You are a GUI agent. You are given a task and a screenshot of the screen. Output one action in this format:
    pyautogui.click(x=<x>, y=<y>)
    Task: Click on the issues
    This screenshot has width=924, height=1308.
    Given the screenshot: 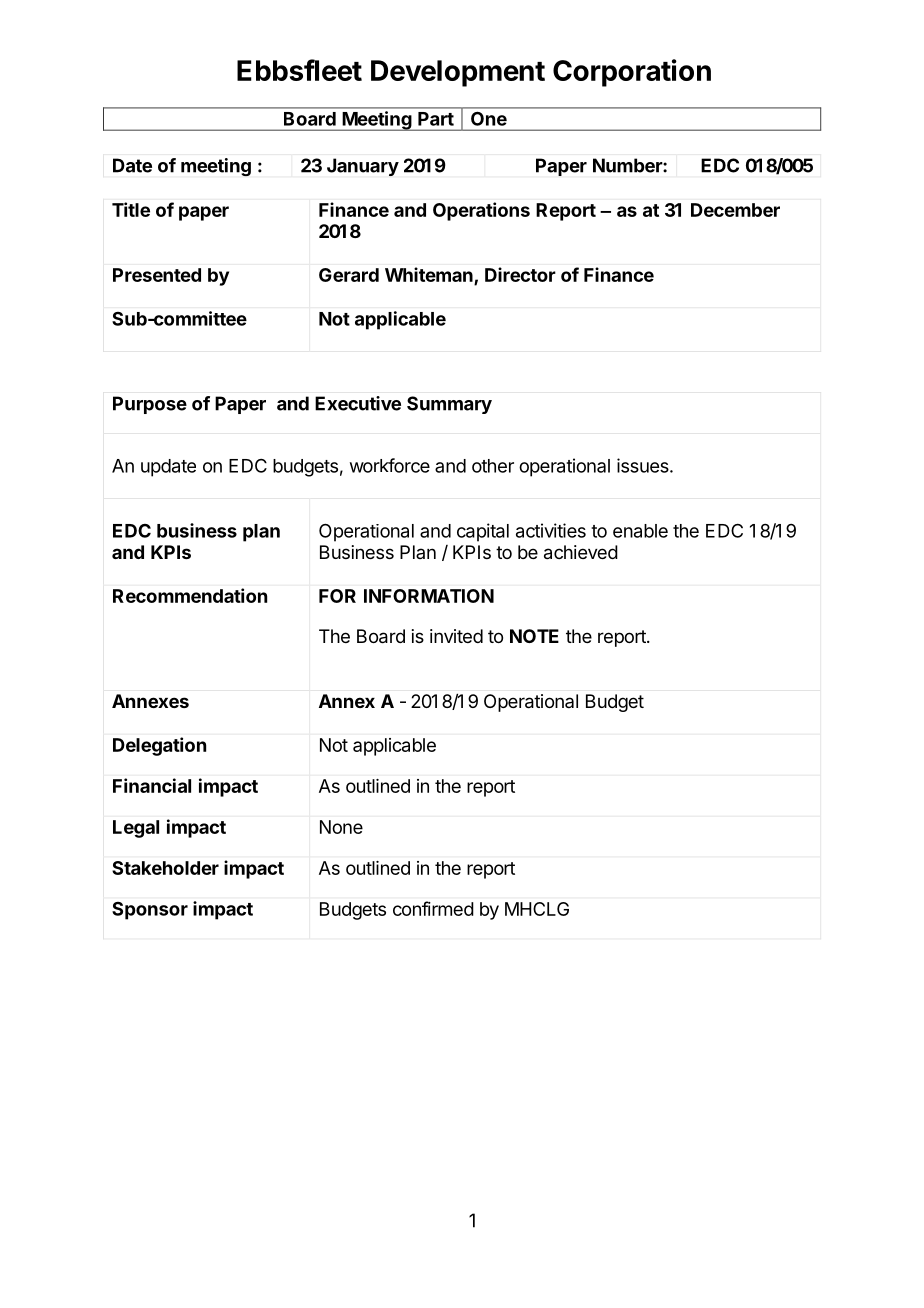 What is the action you would take?
    pyautogui.click(x=644, y=465)
